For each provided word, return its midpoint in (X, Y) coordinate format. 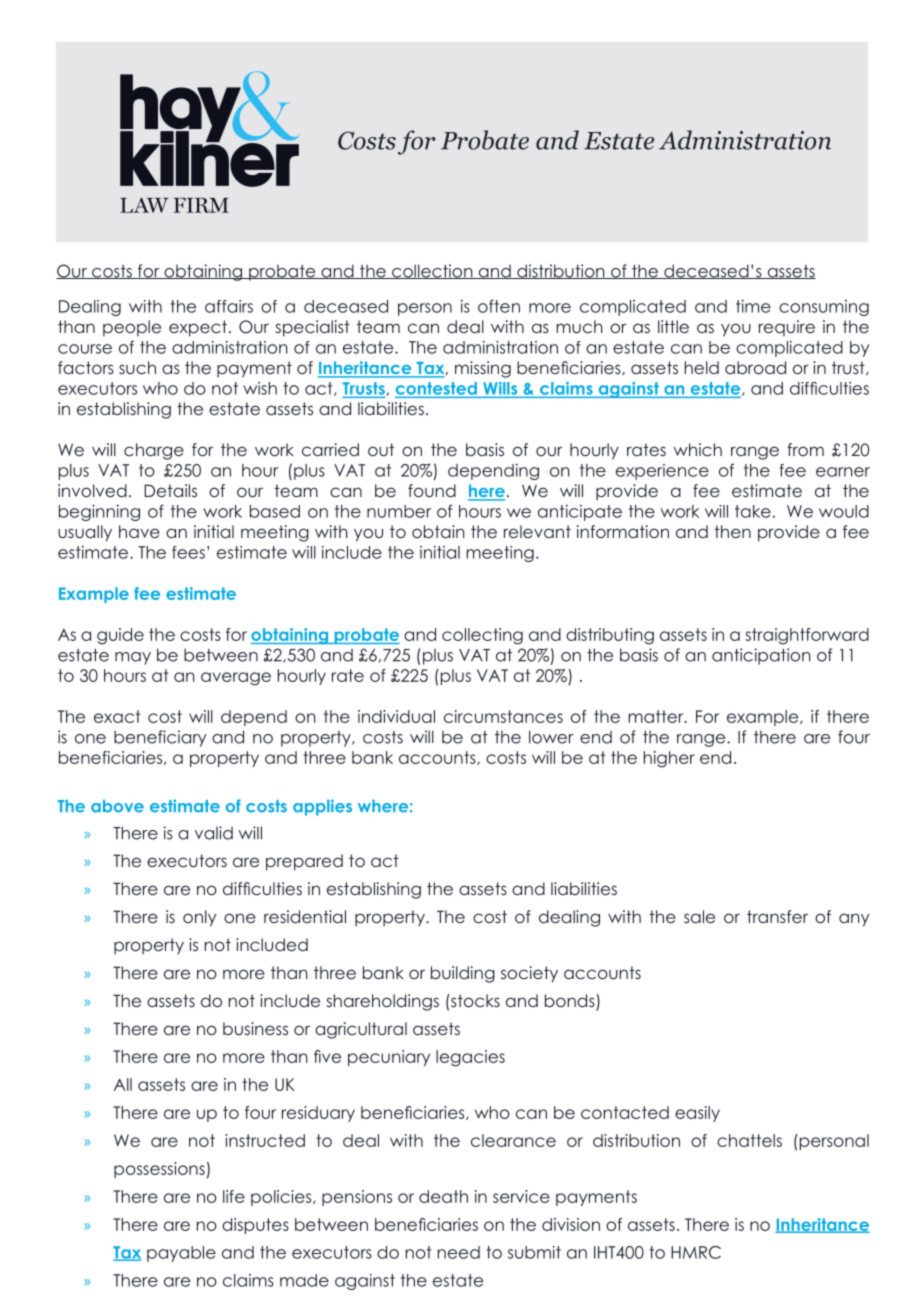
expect (198, 328)
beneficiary (160, 738)
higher (669, 759)
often (499, 306)
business (255, 1028)
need (459, 1252)
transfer (777, 916)
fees (188, 552)
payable (181, 1254)
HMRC (696, 1252)
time (753, 306)
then (732, 531)
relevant (537, 531)
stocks (474, 1000)
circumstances (503, 716)
